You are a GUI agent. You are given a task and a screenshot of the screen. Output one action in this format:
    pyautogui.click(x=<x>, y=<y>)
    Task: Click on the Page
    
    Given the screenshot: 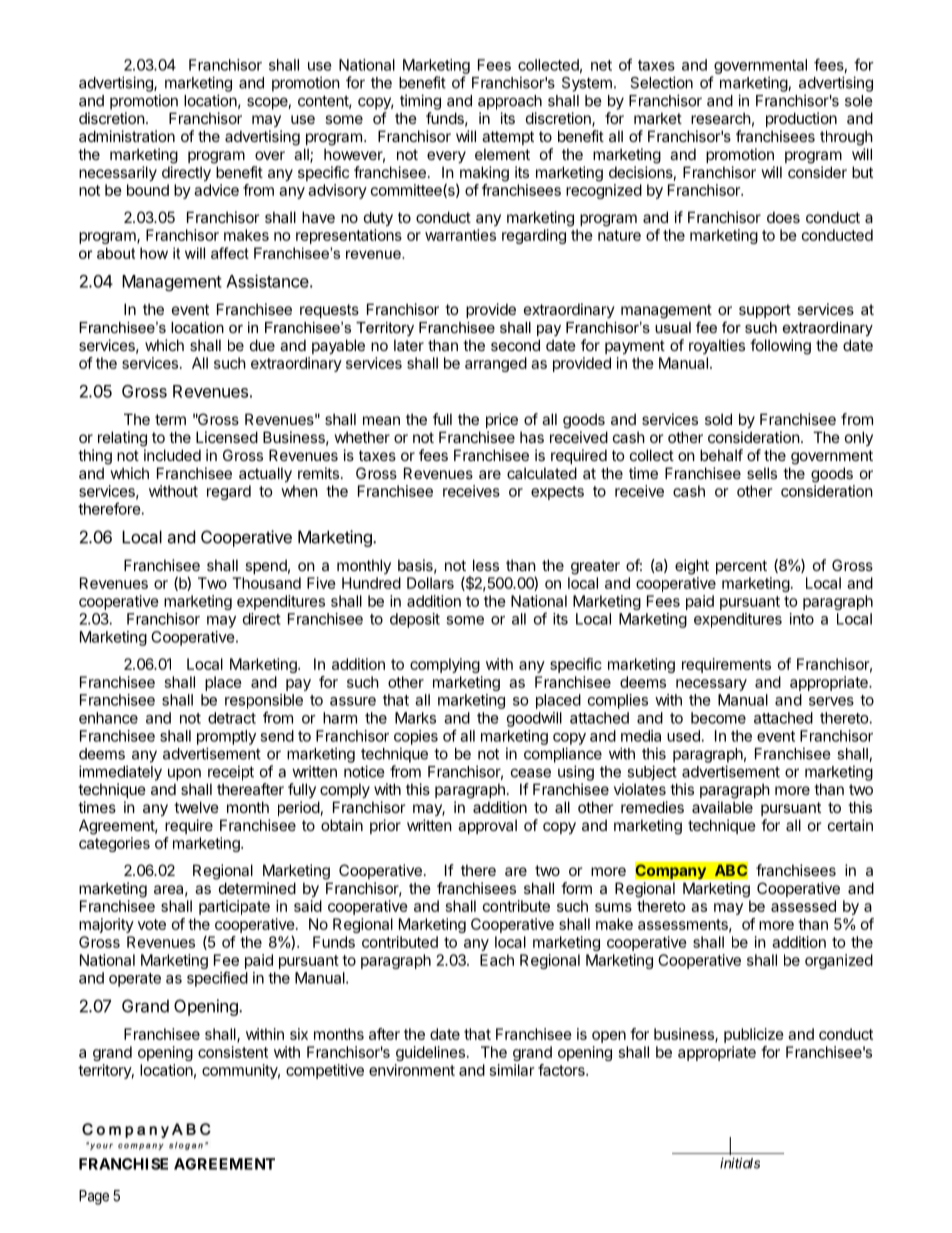 What is the action you would take?
    pyautogui.click(x=94, y=1197)
